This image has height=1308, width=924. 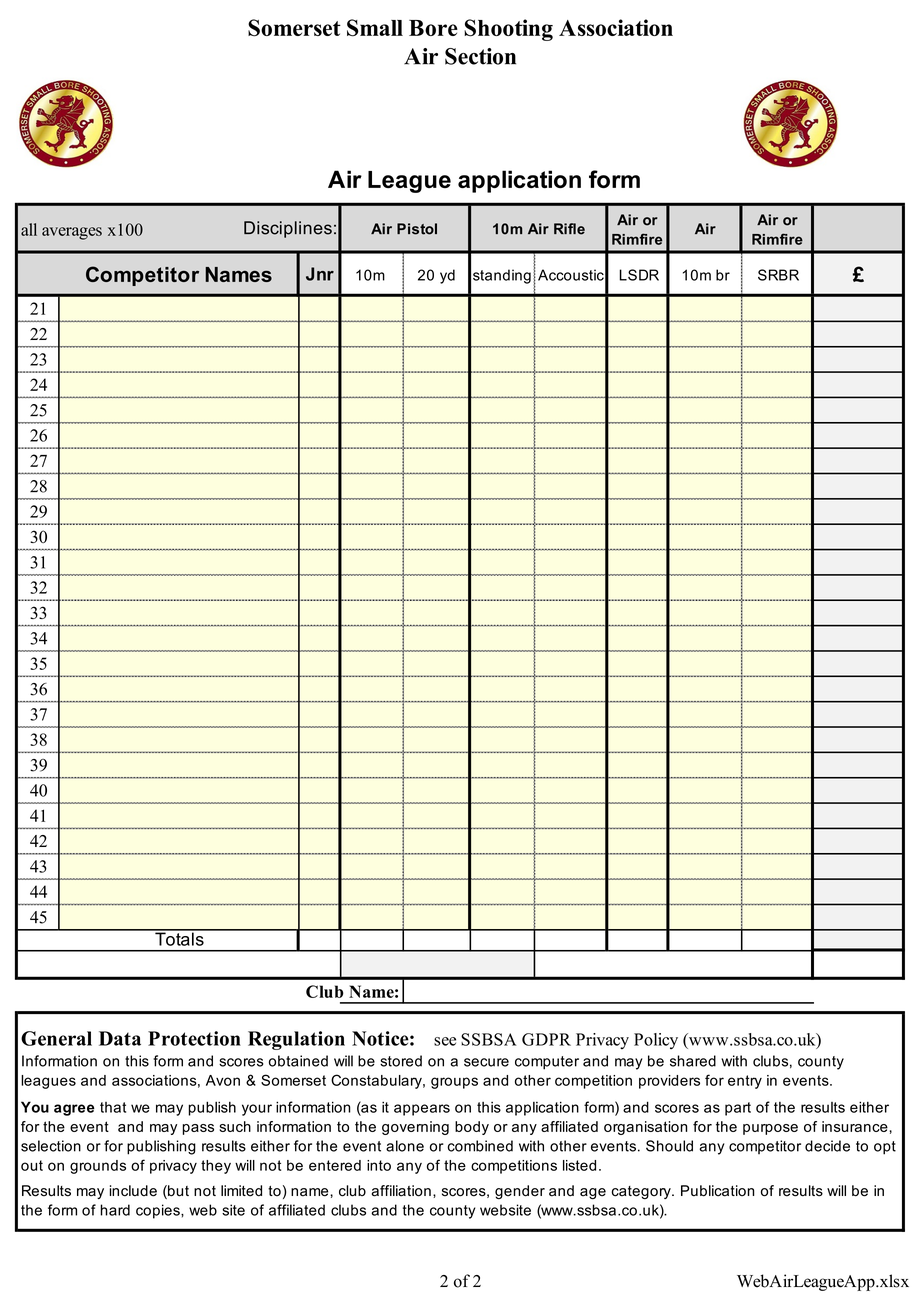 What do you see at coordinates (508, 30) in the image?
I see `Shooting` at bounding box center [508, 30].
